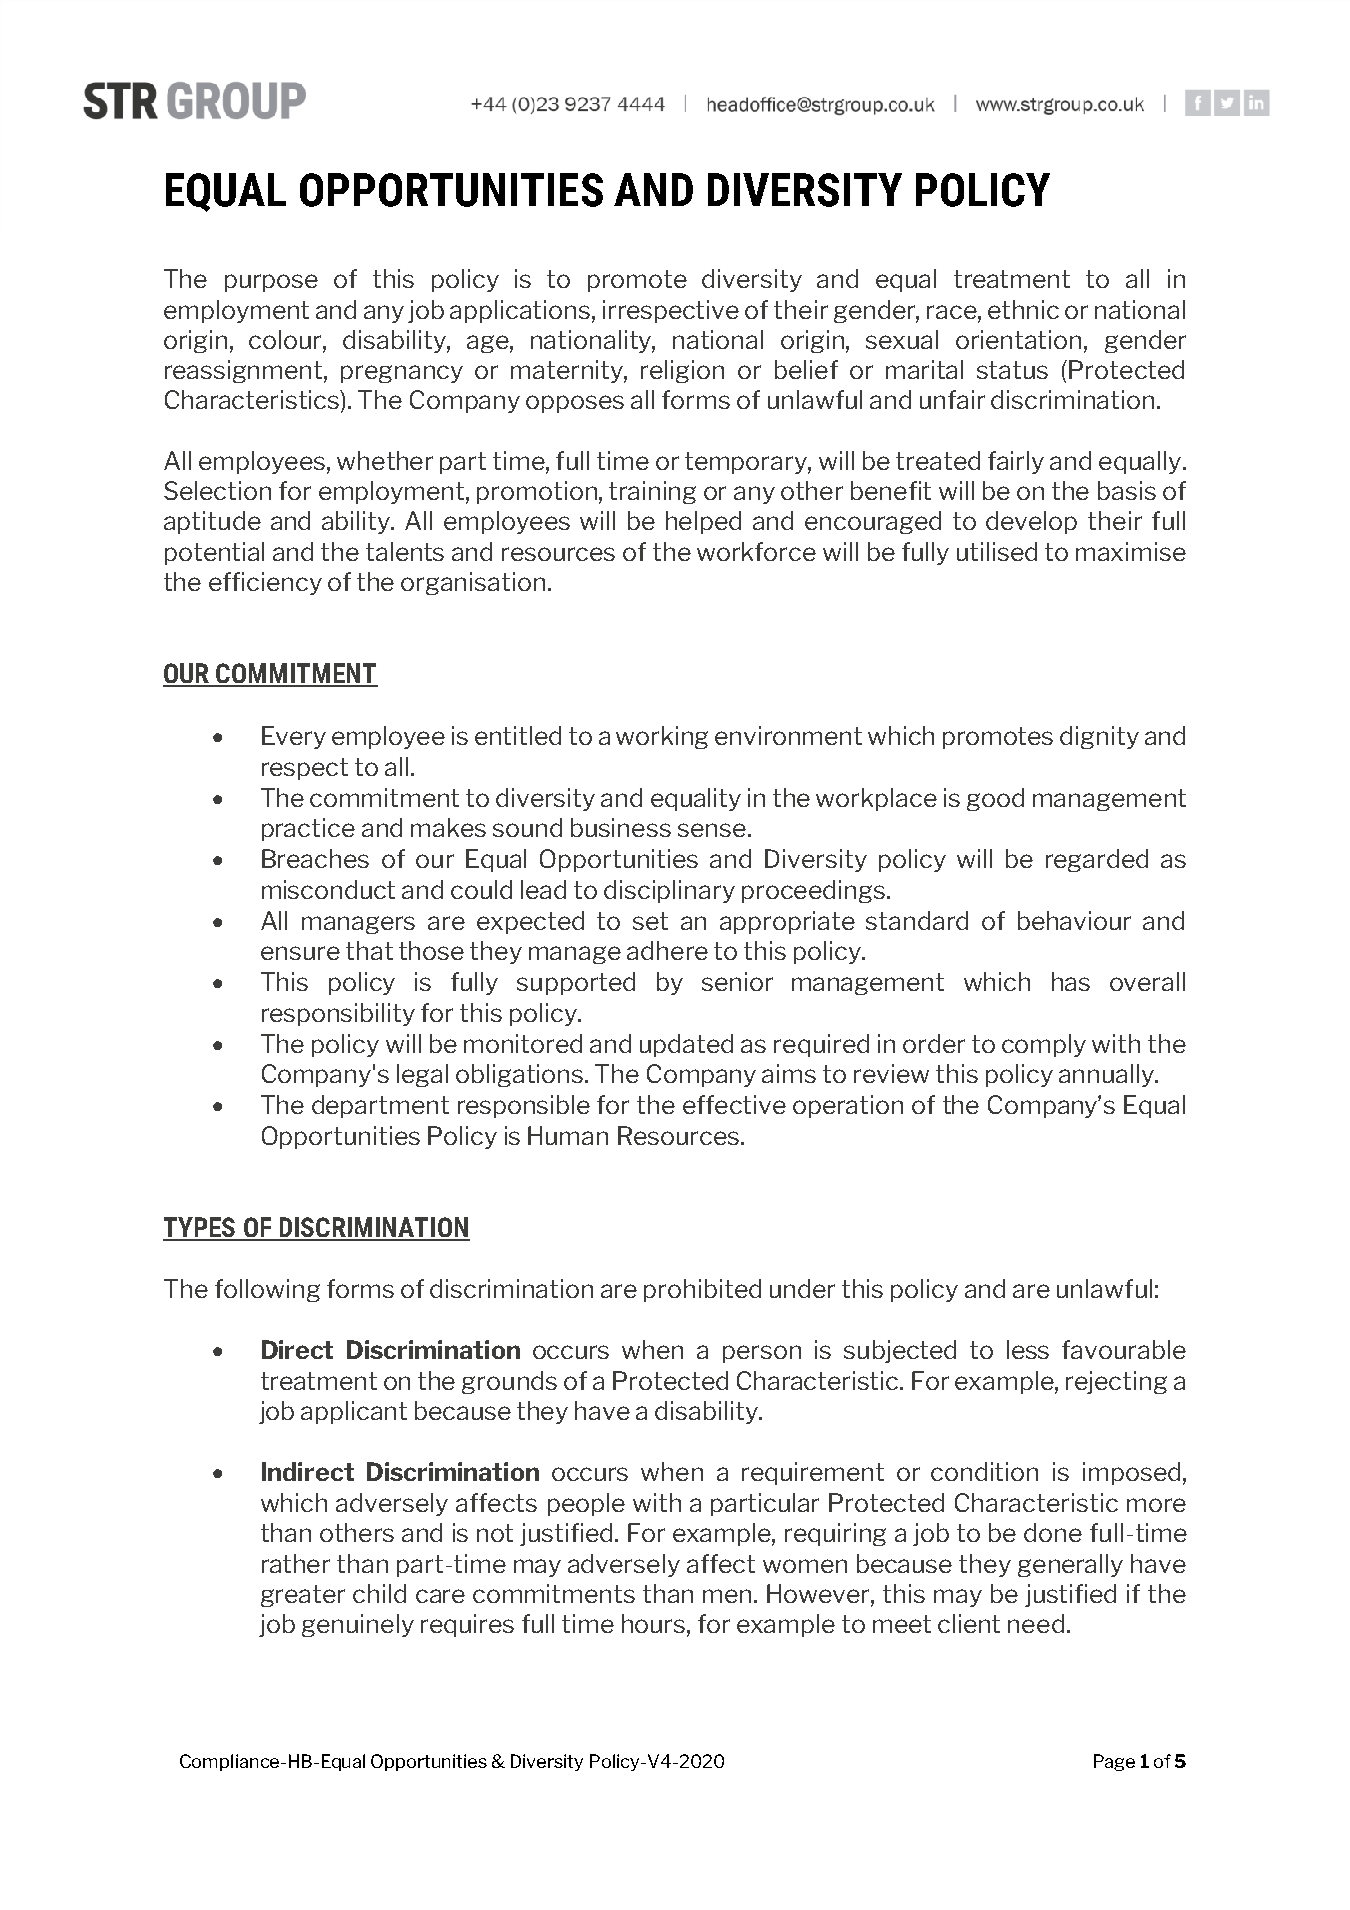  I want to click on orientation, so click(1018, 339).
